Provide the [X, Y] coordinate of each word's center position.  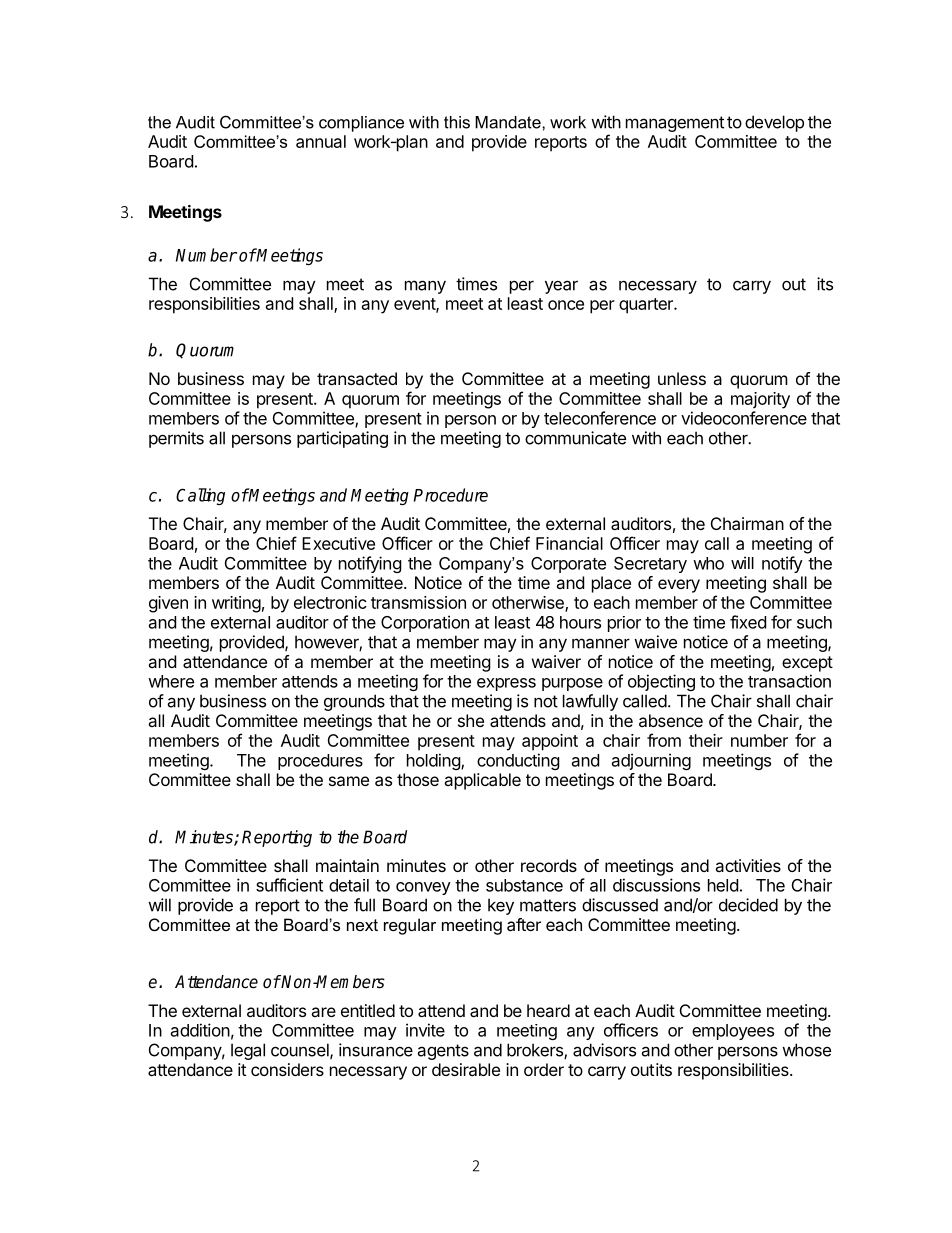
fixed [748, 622]
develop [774, 123]
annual [321, 141]
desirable [466, 1069]
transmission [418, 602]
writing [236, 604]
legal [248, 1051]
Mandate [509, 122]
